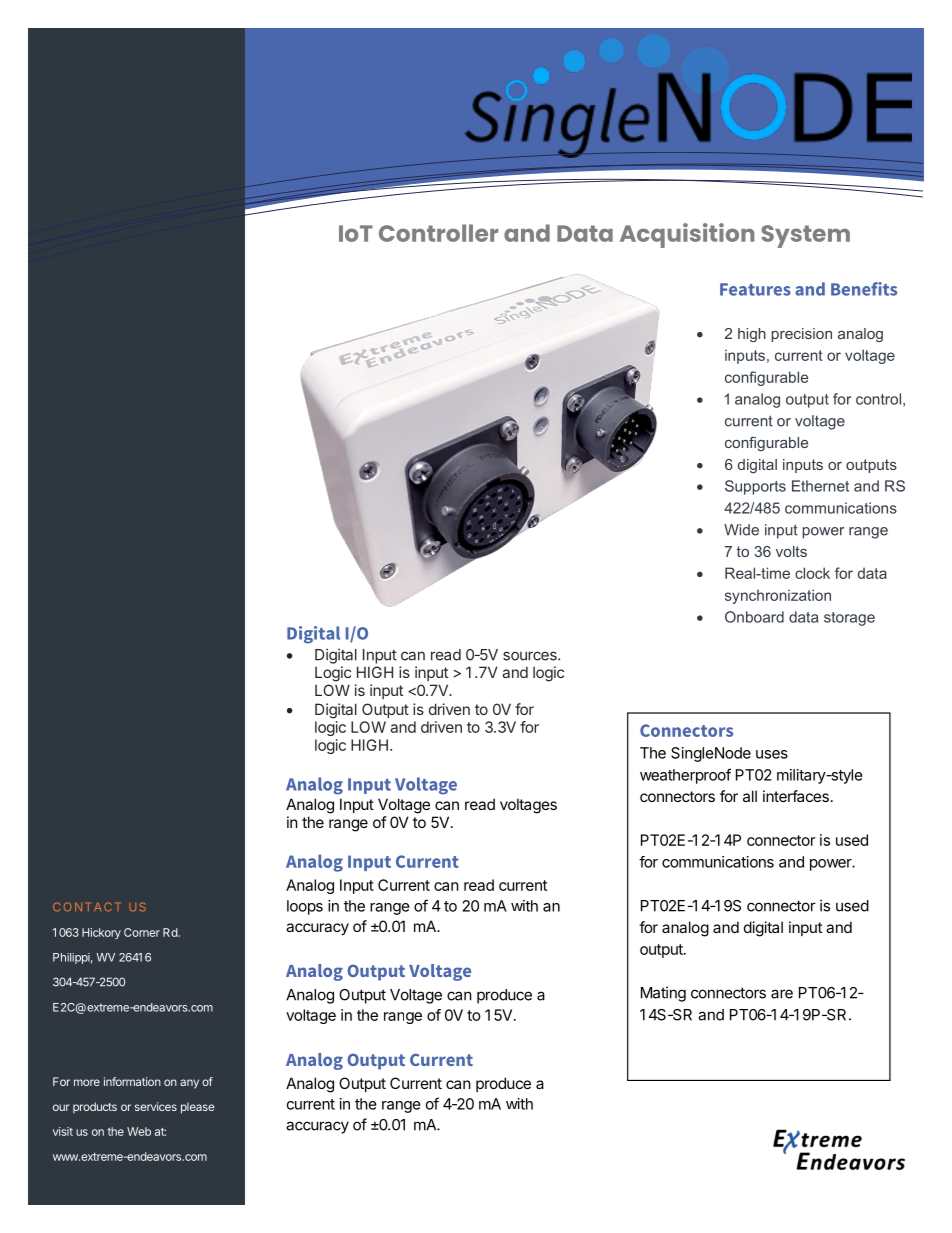  I want to click on please, so click(197, 1108).
